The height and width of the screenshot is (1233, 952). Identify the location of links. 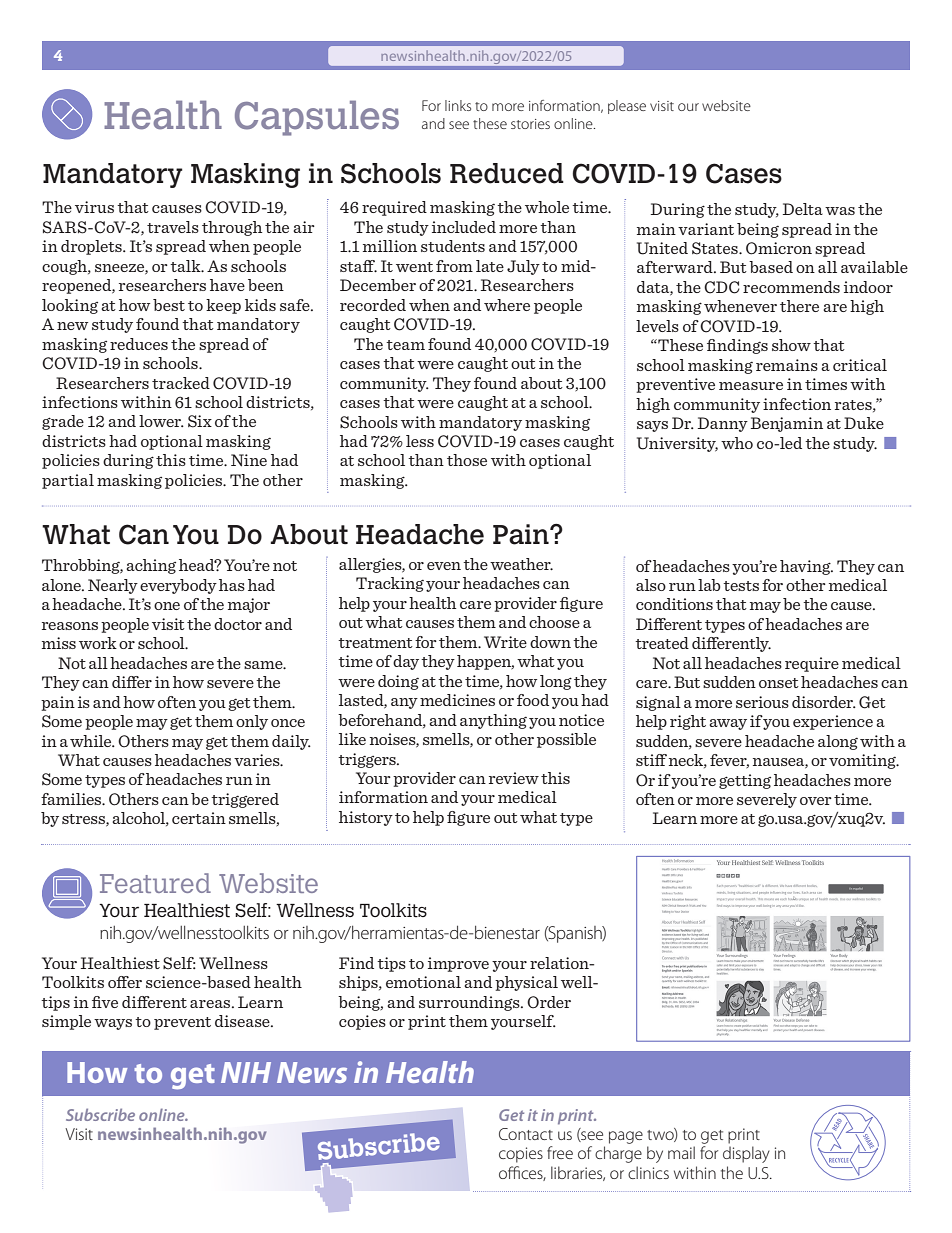
(458, 105).
